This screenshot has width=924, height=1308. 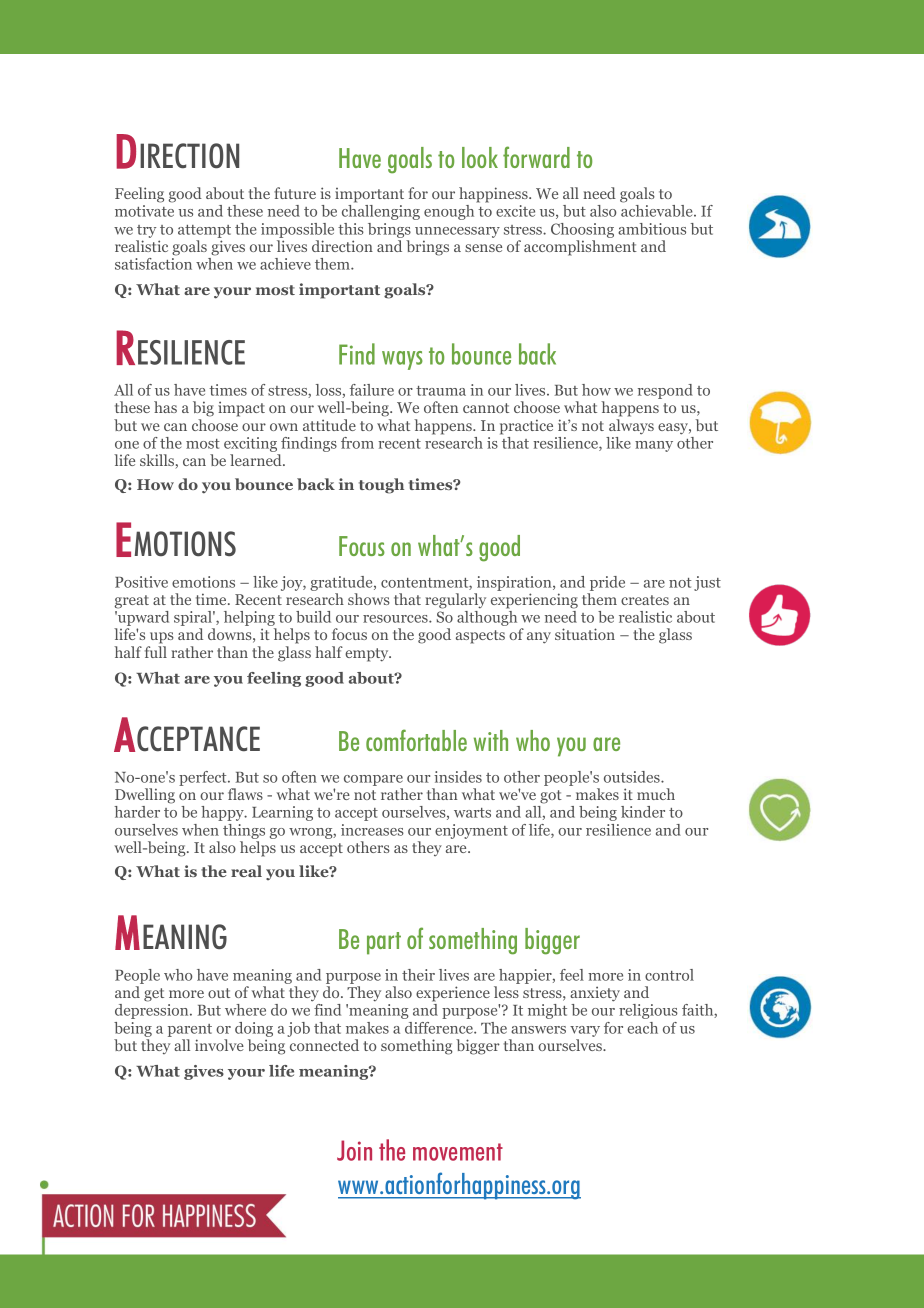 What do you see at coordinates (372, 830) in the screenshot?
I see `increases` at bounding box center [372, 830].
